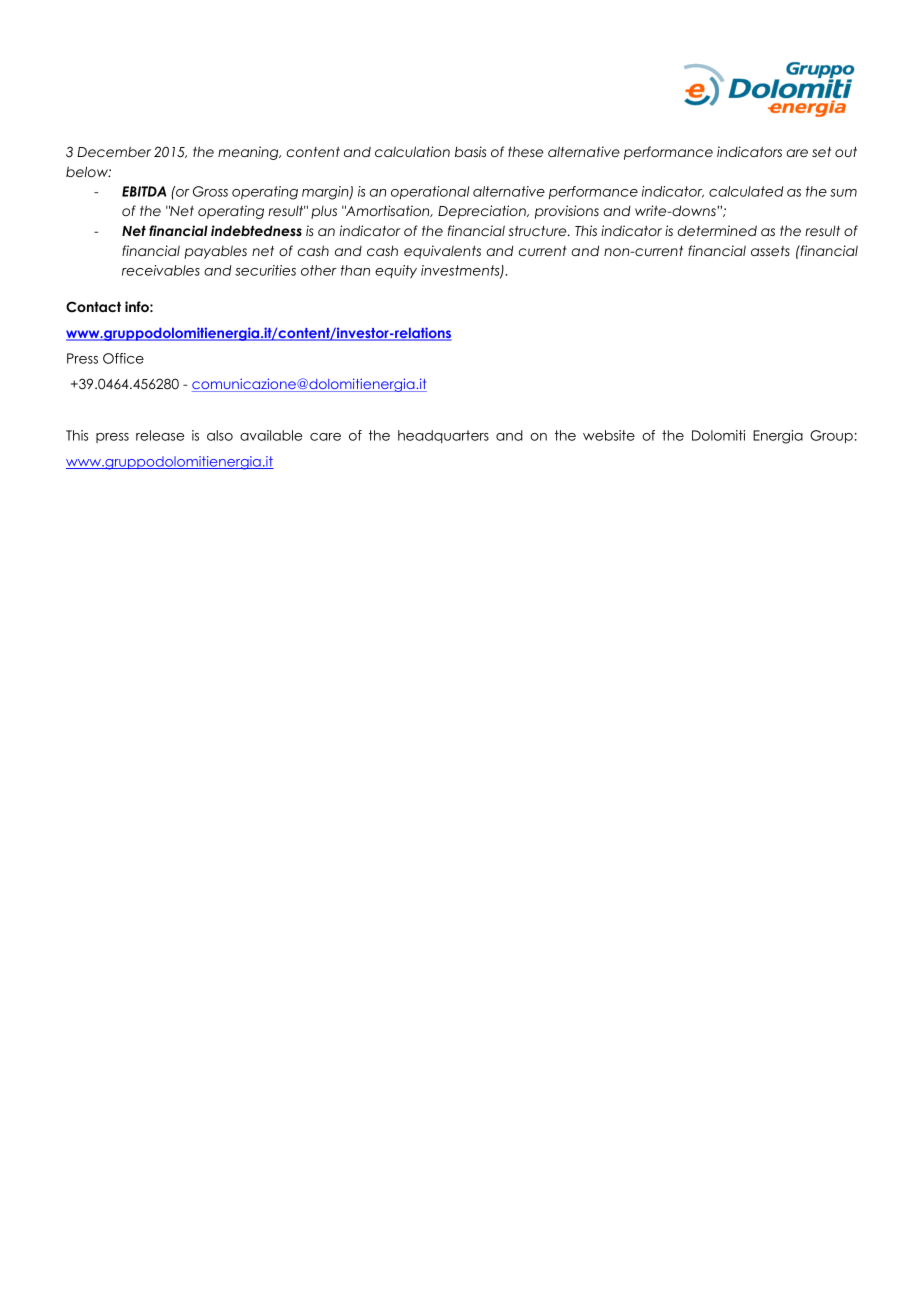 This page has height=1308, width=924. What do you see at coordinates (470, 151) in the page?
I see `basis` at bounding box center [470, 151].
